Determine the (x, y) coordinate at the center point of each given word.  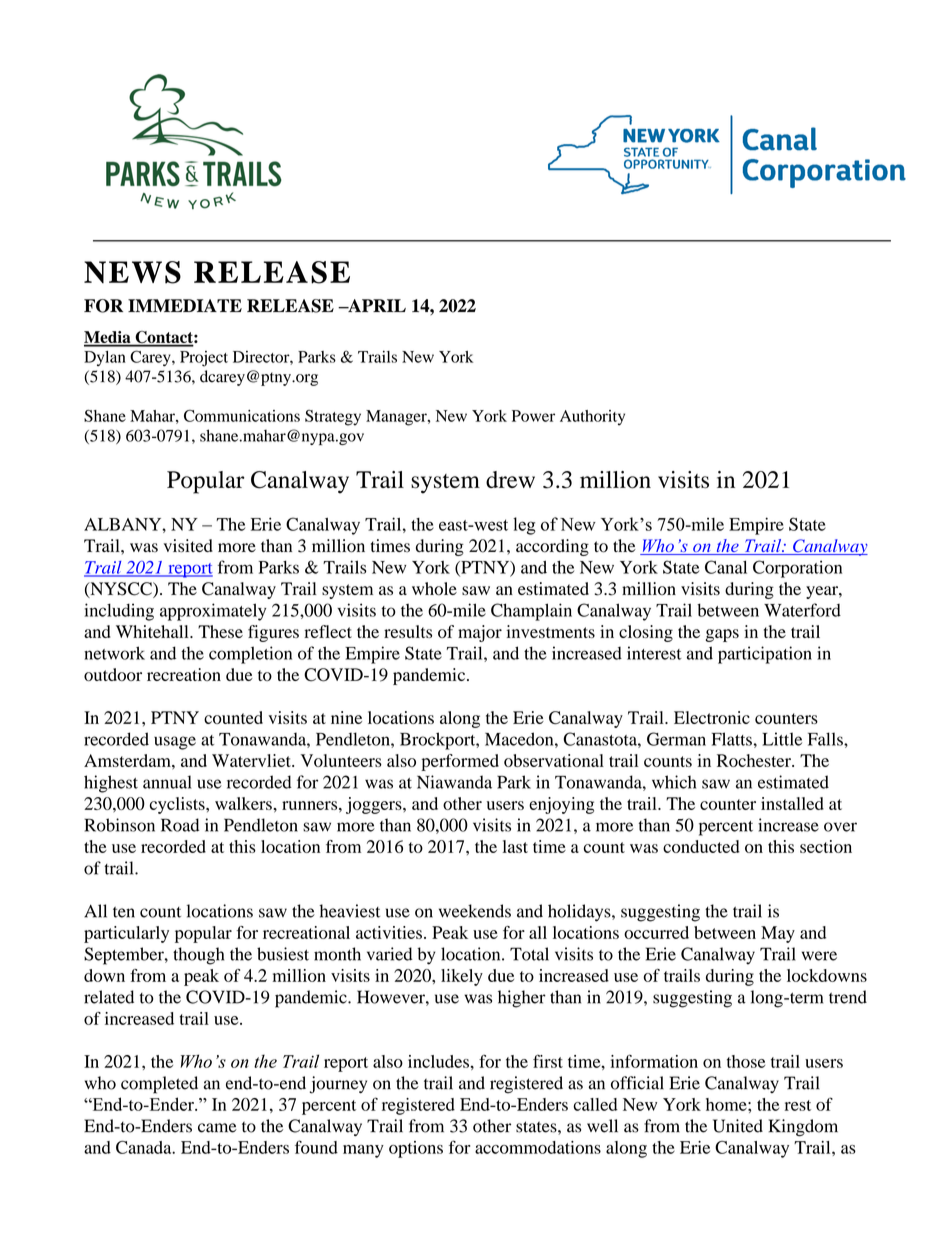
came (217, 1128)
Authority (592, 418)
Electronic (712, 717)
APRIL (376, 305)
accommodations (538, 1147)
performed (460, 762)
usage (175, 743)
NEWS (132, 272)
